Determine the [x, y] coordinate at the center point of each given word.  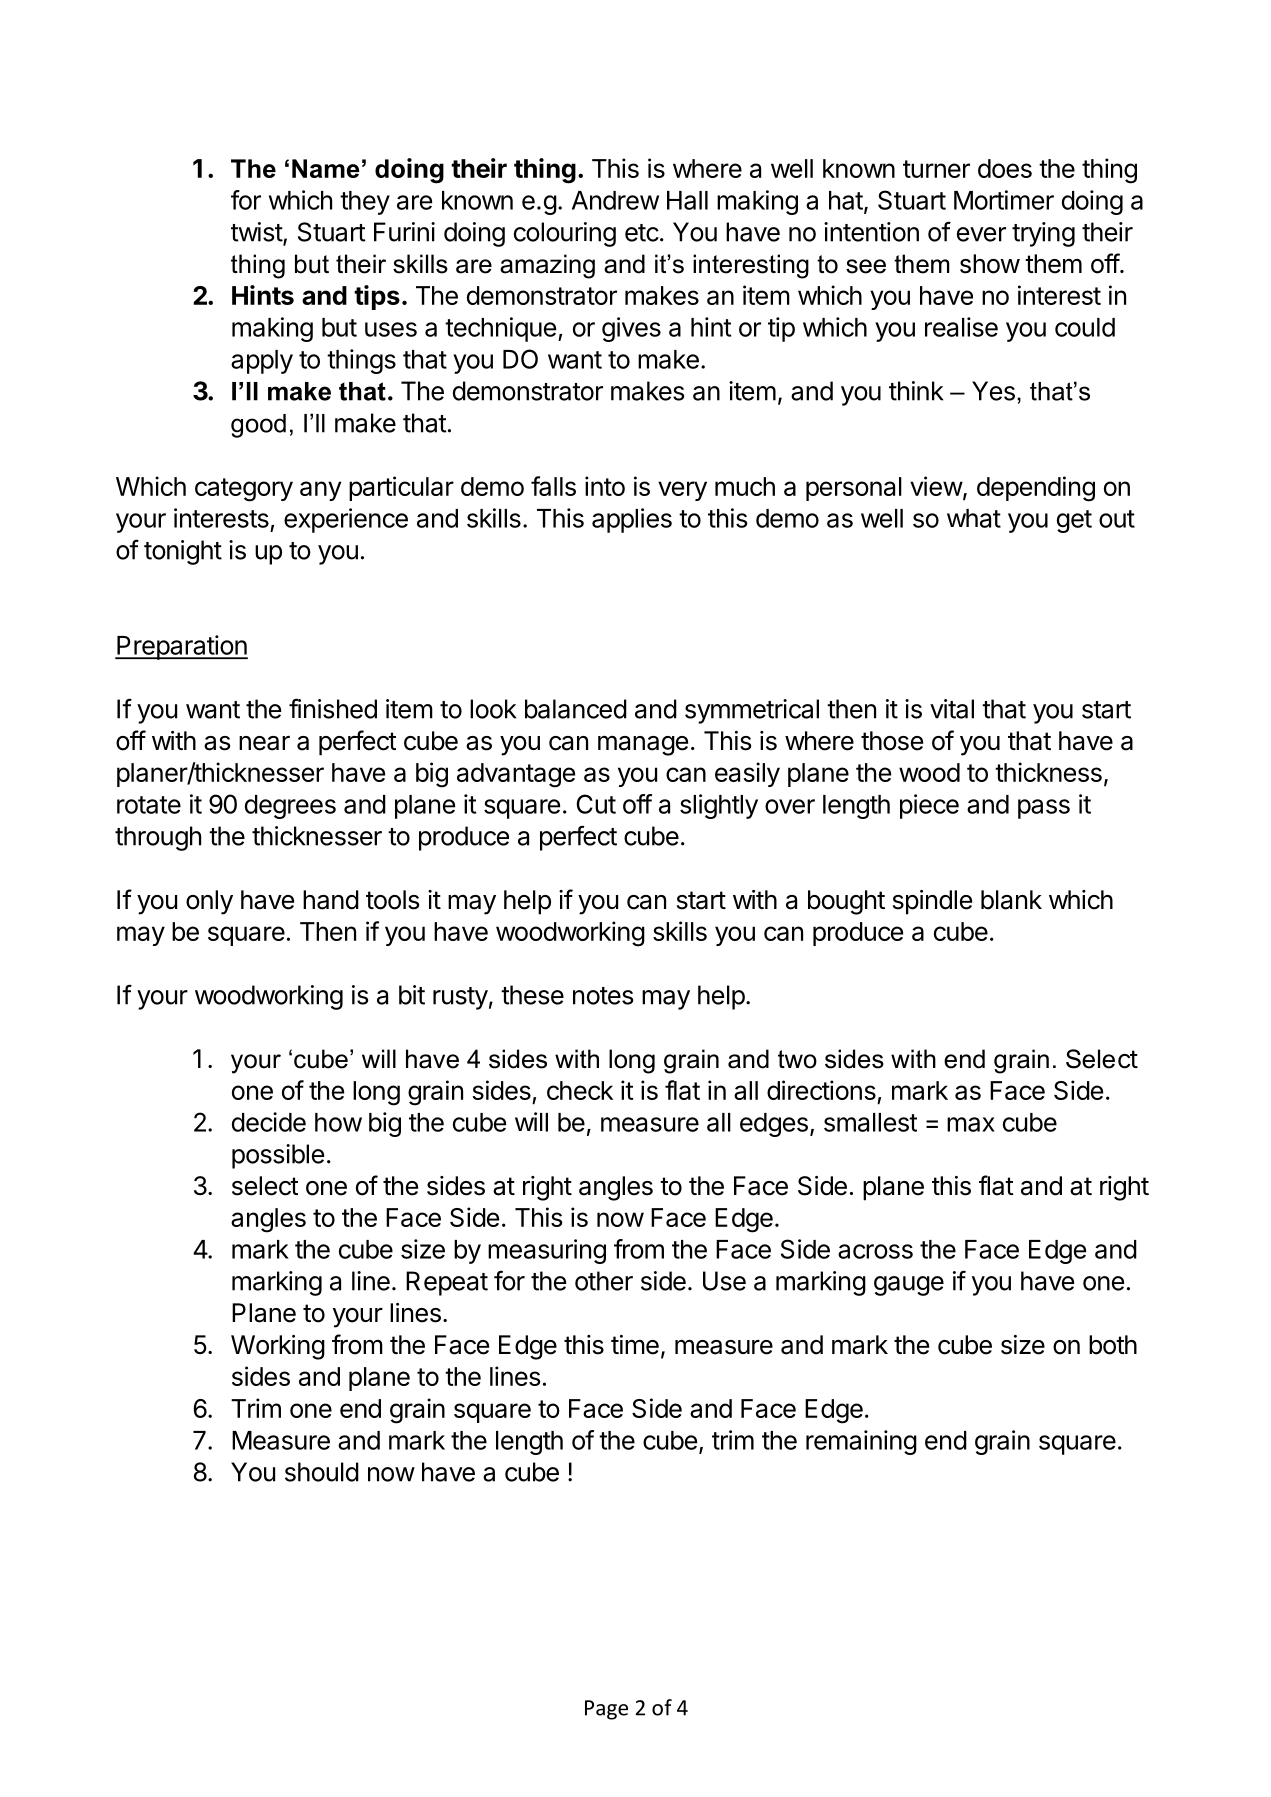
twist [257, 233]
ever [981, 234]
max [971, 1124]
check [580, 1090]
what [974, 518]
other [604, 1281]
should [322, 1472]
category [244, 490]
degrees [290, 807]
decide [269, 1122]
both [1113, 1345]
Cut [596, 804]
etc [642, 233]
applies [632, 520]
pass [1044, 809]
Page [606, 1710]
